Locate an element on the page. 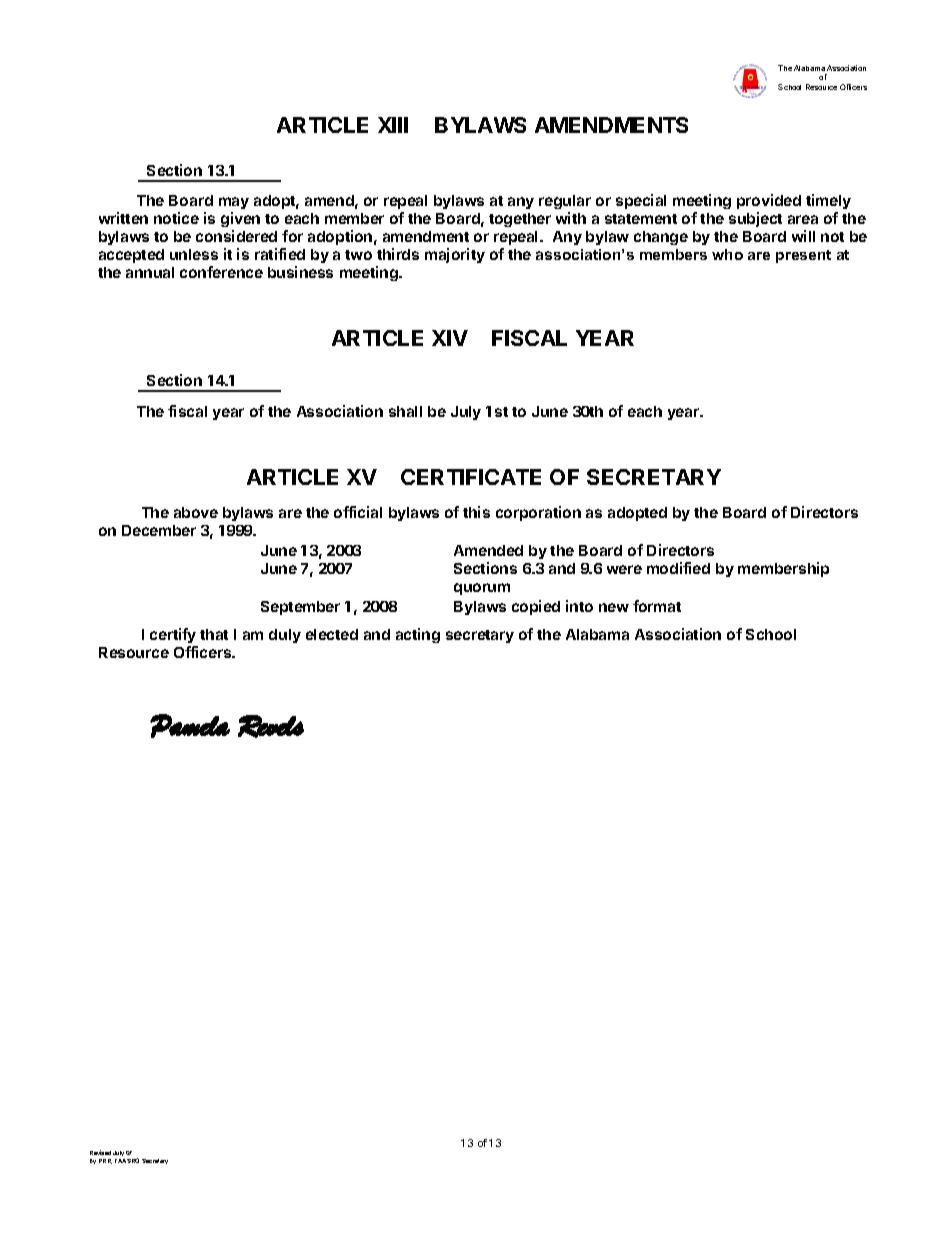 This page has width=952, height=1233. conference is located at coordinates (221, 272).
